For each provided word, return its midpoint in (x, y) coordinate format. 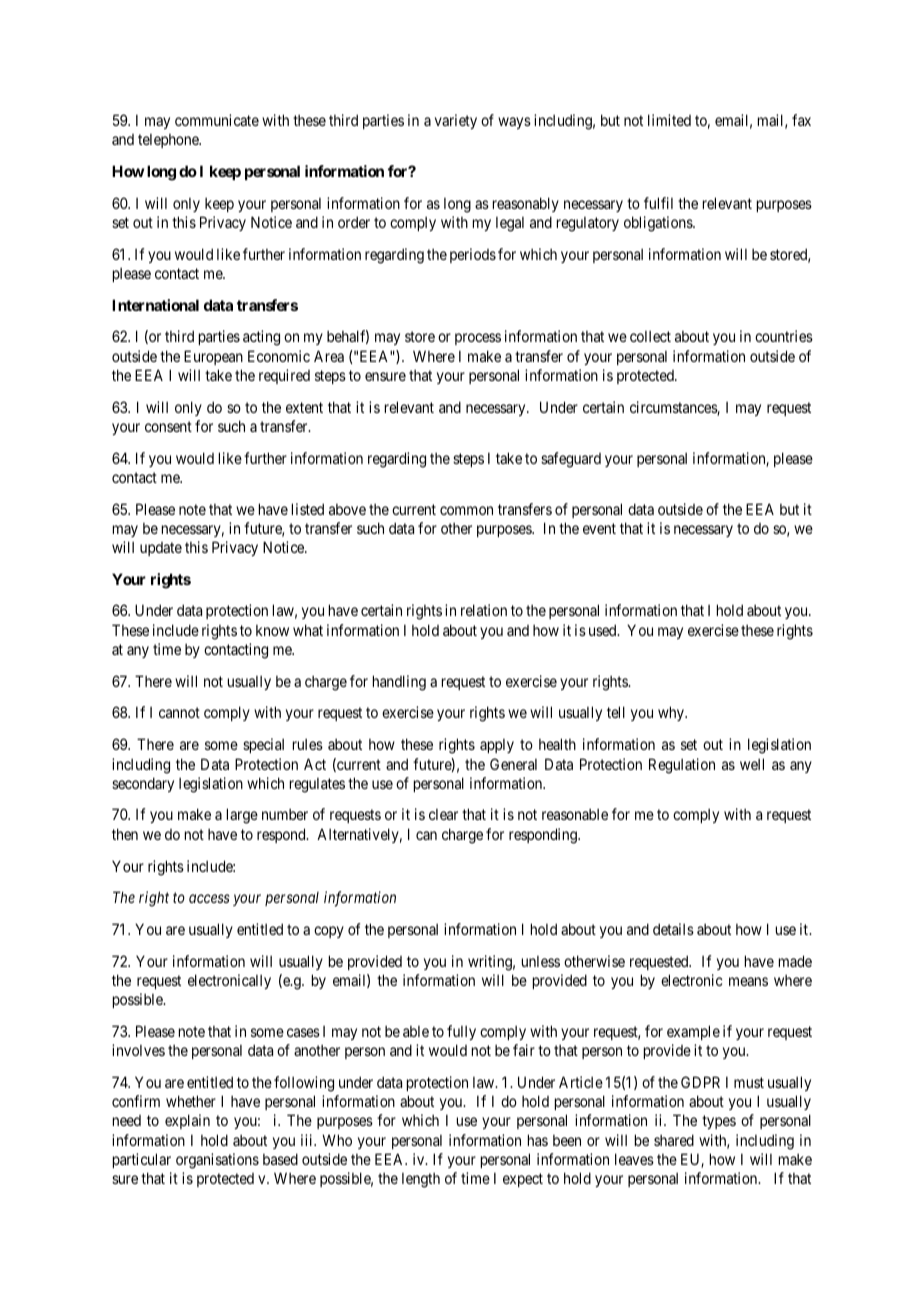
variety (456, 121)
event (599, 528)
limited (669, 120)
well (752, 764)
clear (443, 814)
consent (168, 426)
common (466, 510)
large (242, 816)
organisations (217, 1161)
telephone (169, 141)
